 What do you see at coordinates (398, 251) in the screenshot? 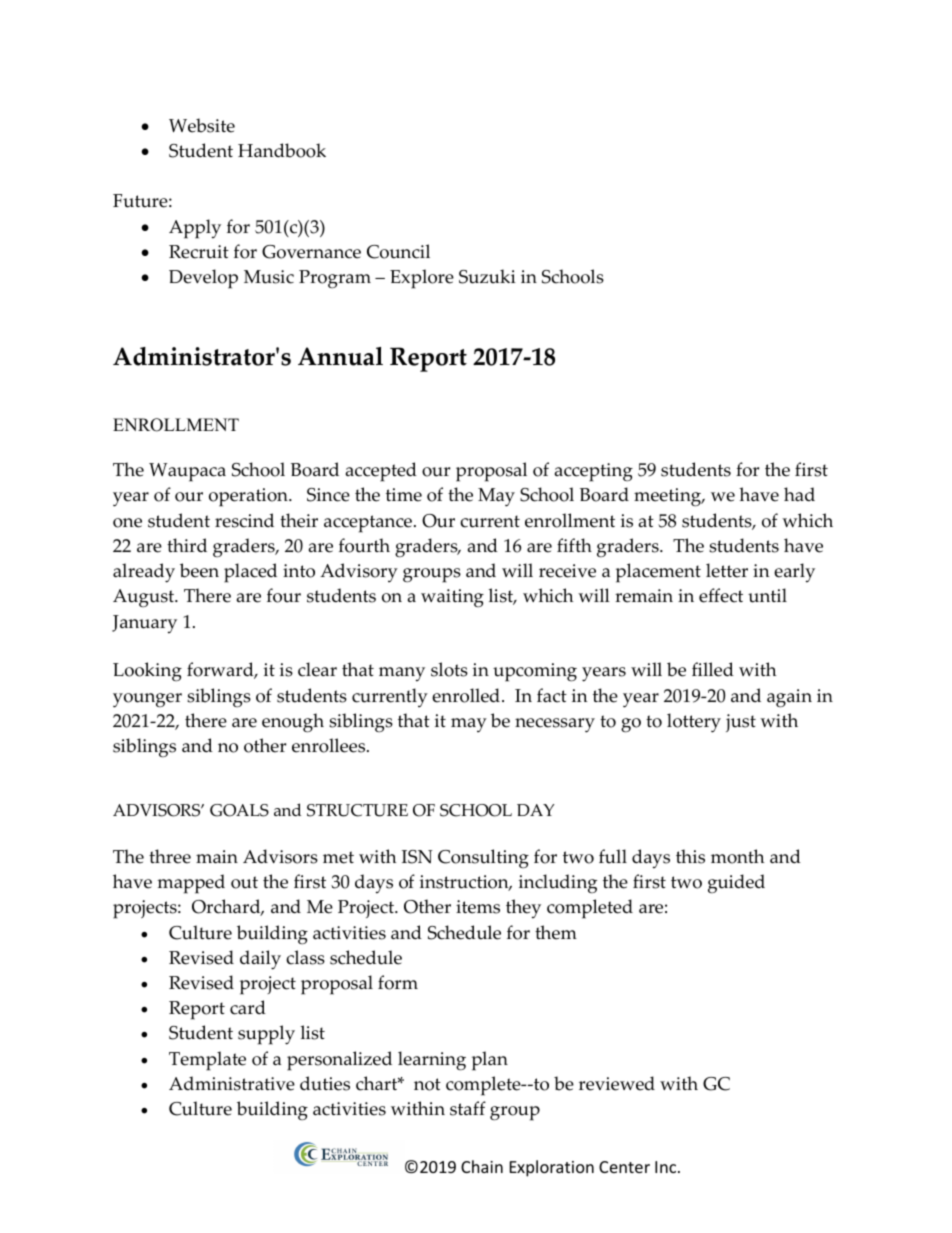
I see `Council` at bounding box center [398, 251].
